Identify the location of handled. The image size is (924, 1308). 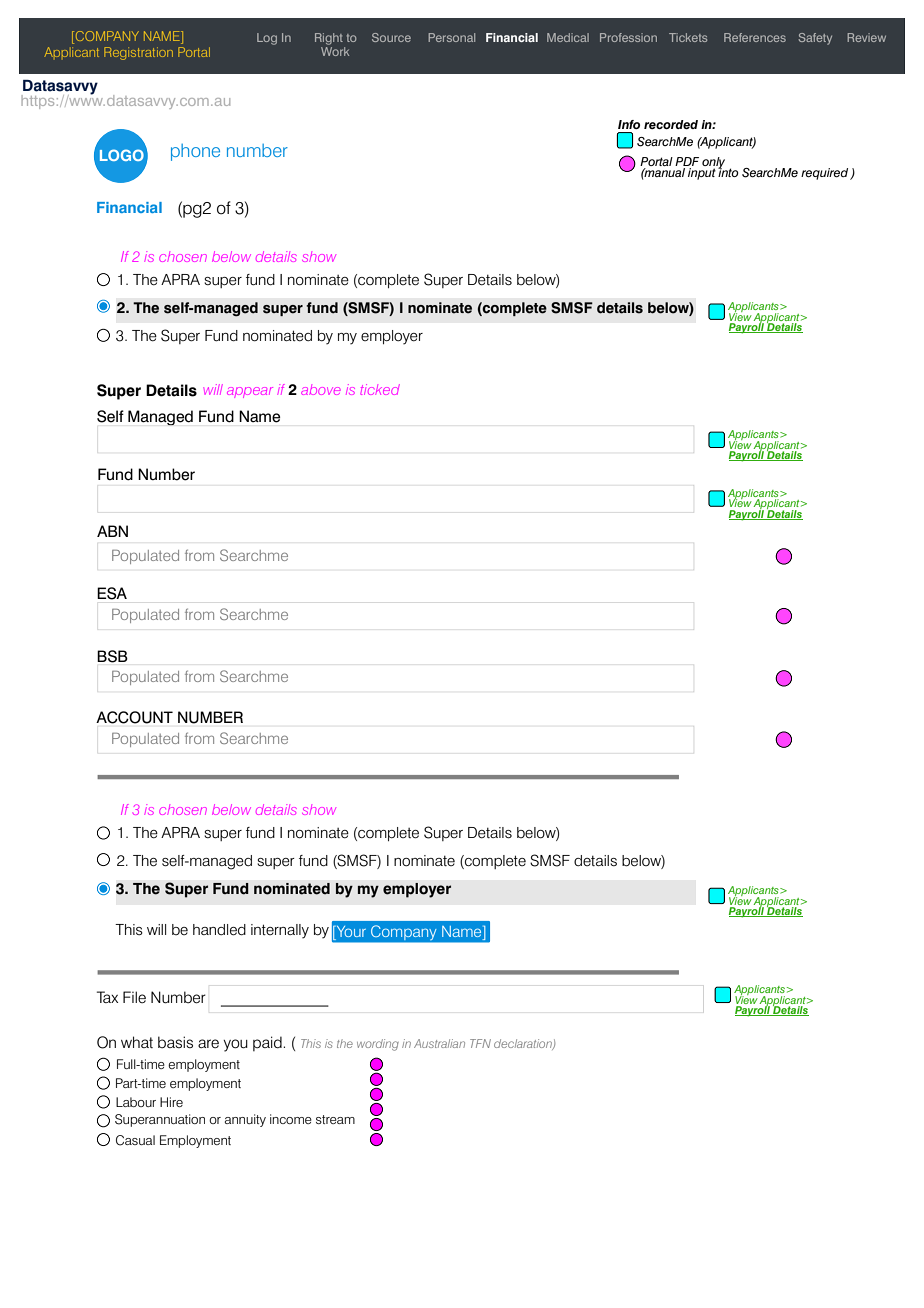
(219, 930).
